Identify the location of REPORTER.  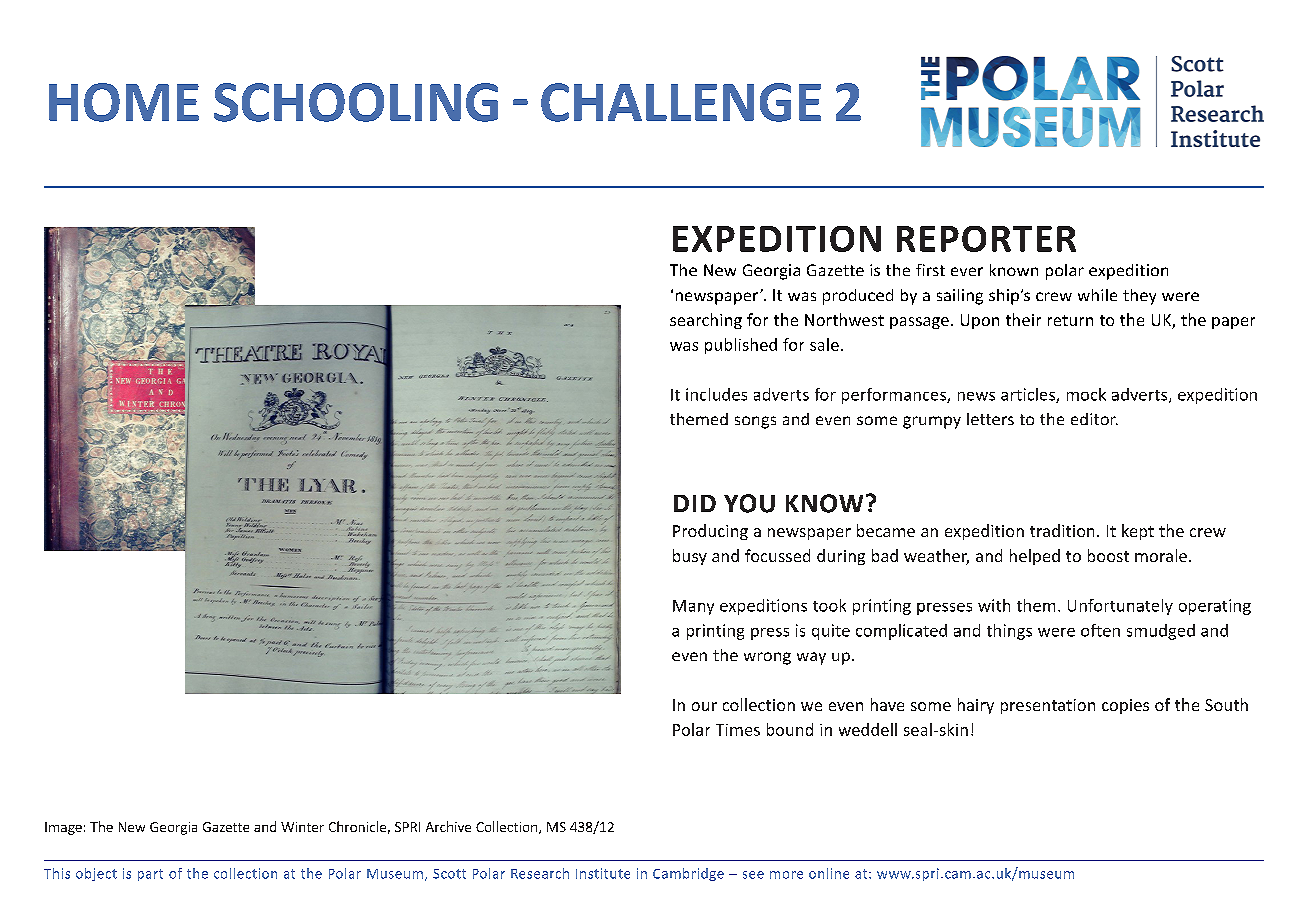
(986, 239).
